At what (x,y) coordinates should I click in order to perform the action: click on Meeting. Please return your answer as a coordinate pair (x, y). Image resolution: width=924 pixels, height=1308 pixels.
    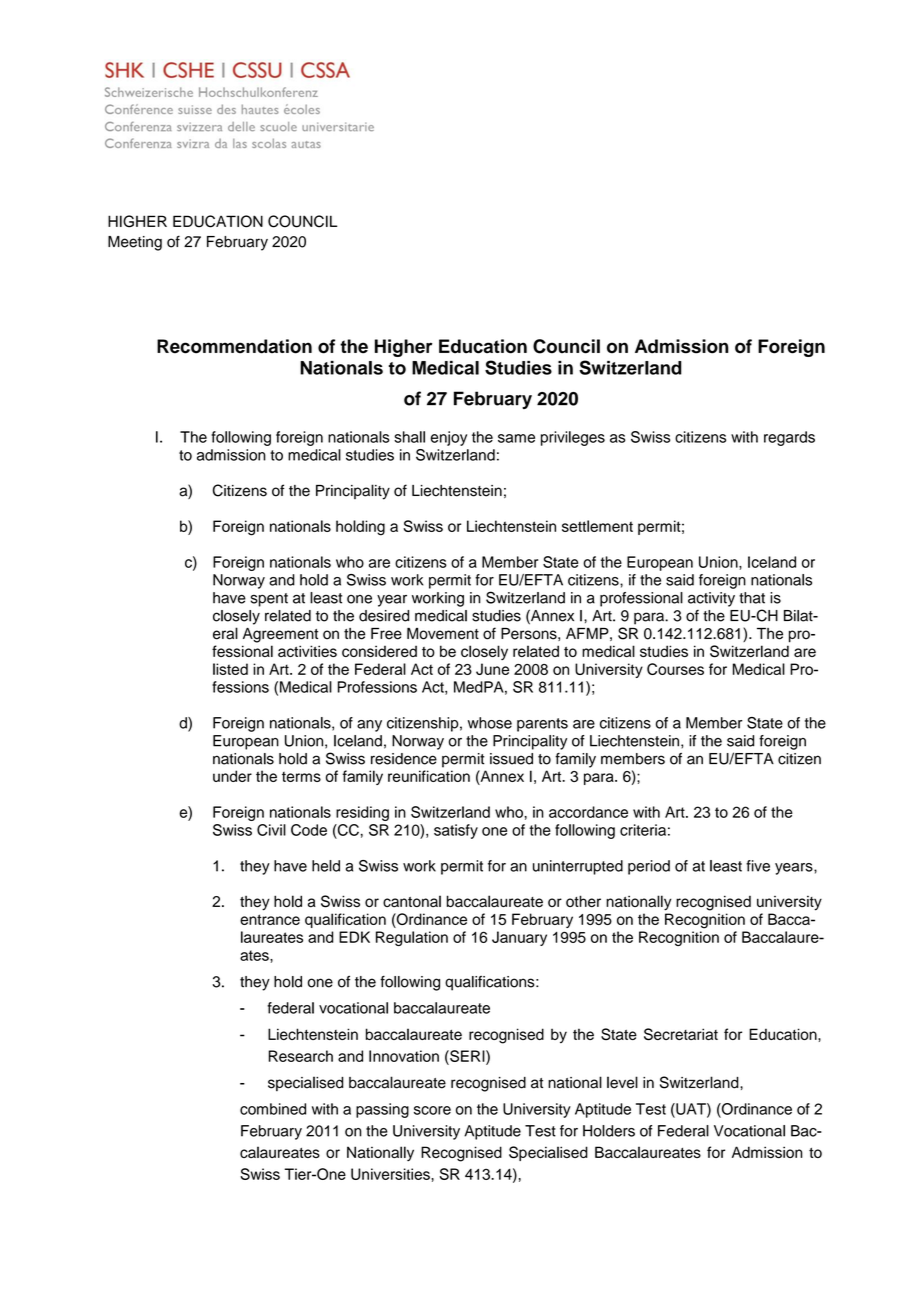
    Looking at the image, I should click on (135, 243).
